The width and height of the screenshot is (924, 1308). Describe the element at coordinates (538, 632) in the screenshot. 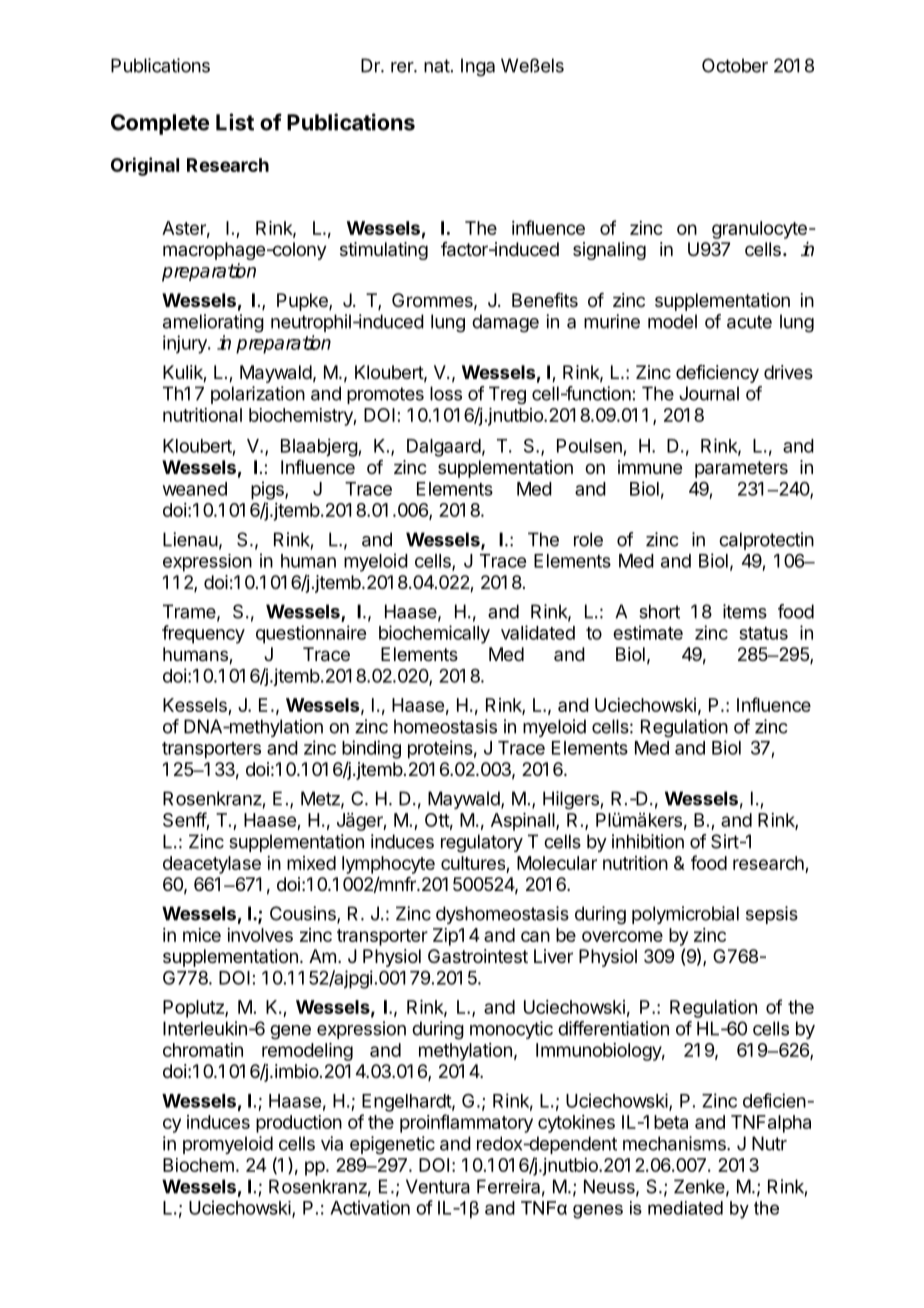

I see `validated` at that location.
